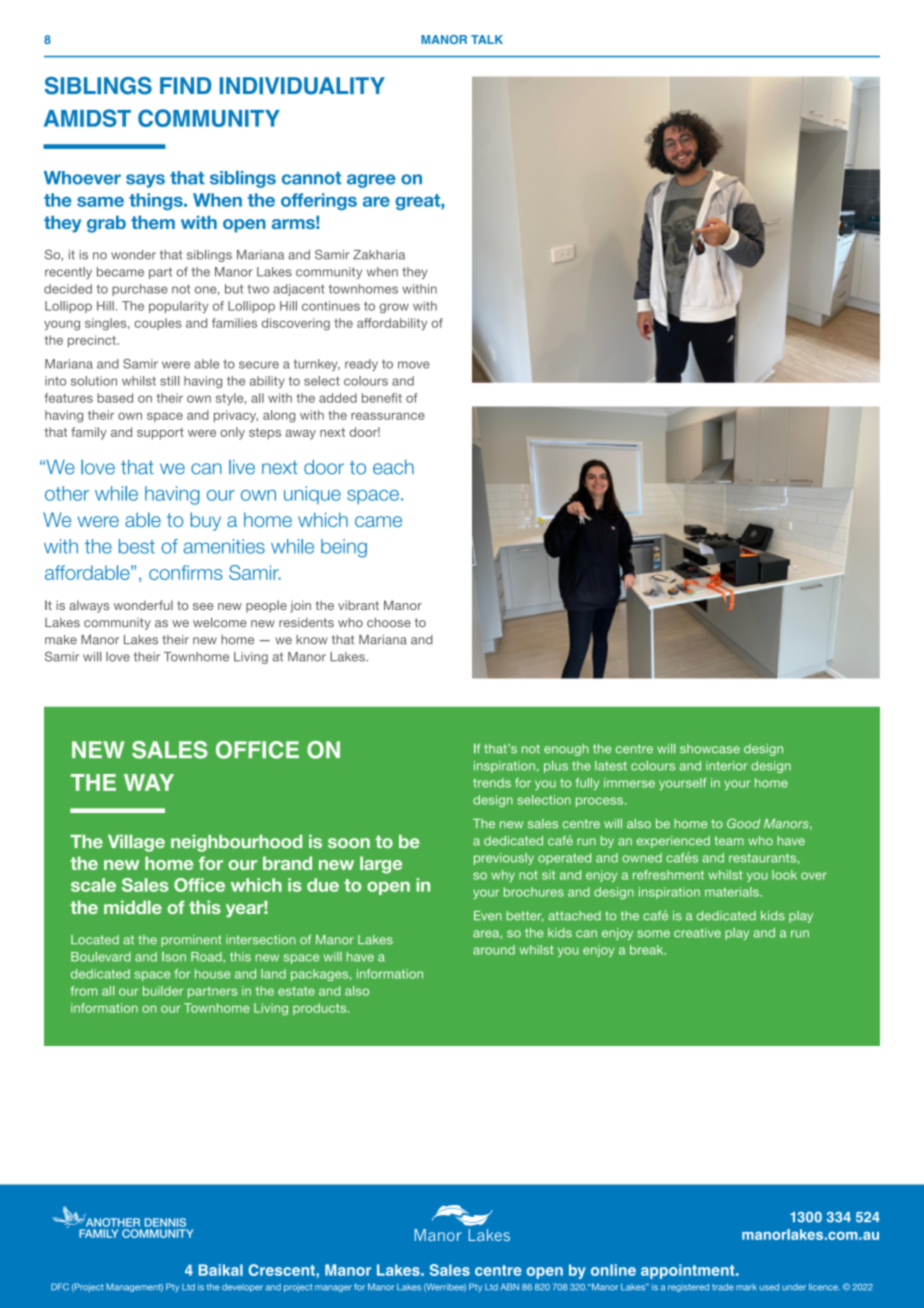  Describe the element at coordinates (221, 1270) in the screenshot. I see `Baikal` at that location.
